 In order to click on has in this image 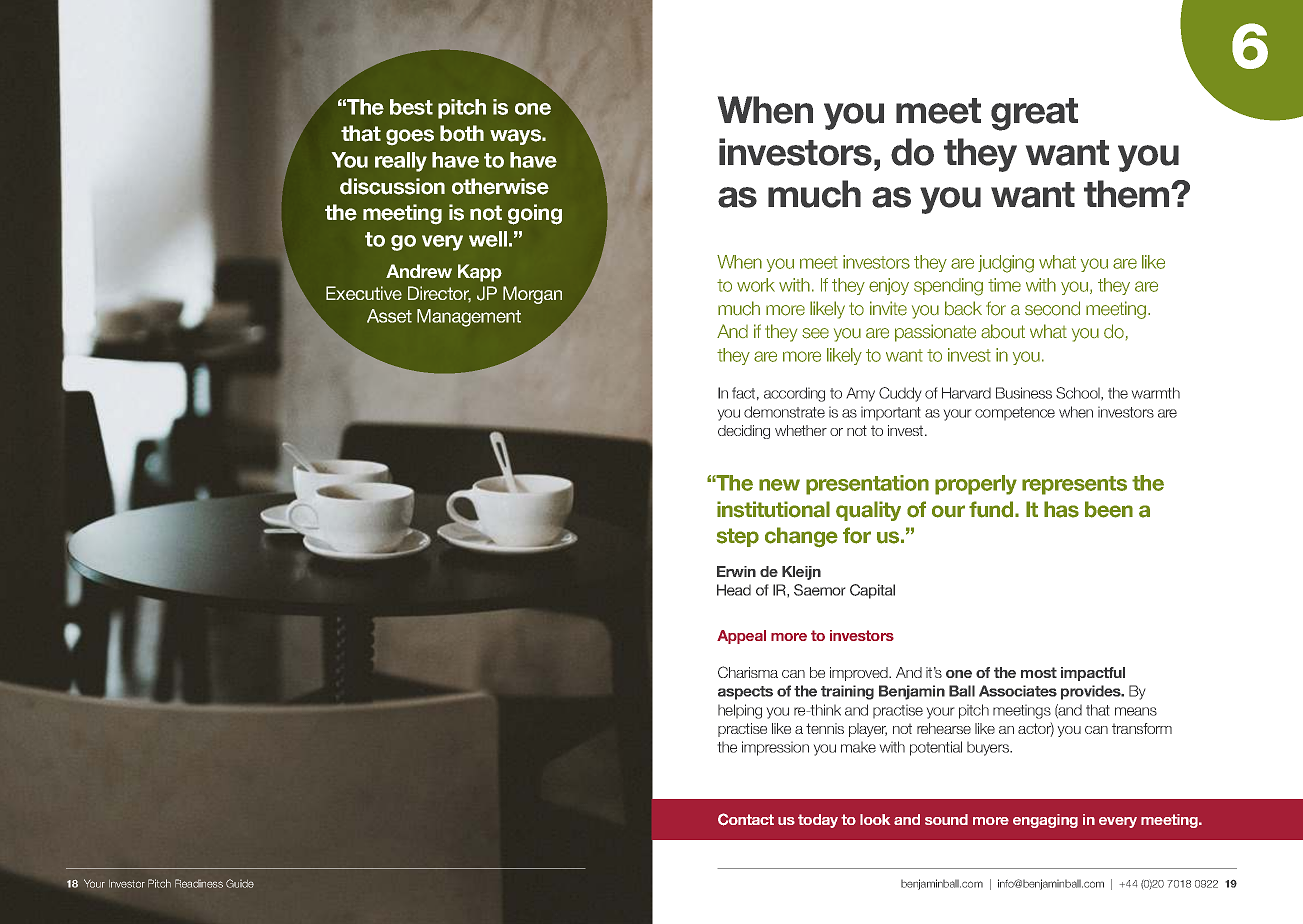, I will do `click(1061, 509)`.
